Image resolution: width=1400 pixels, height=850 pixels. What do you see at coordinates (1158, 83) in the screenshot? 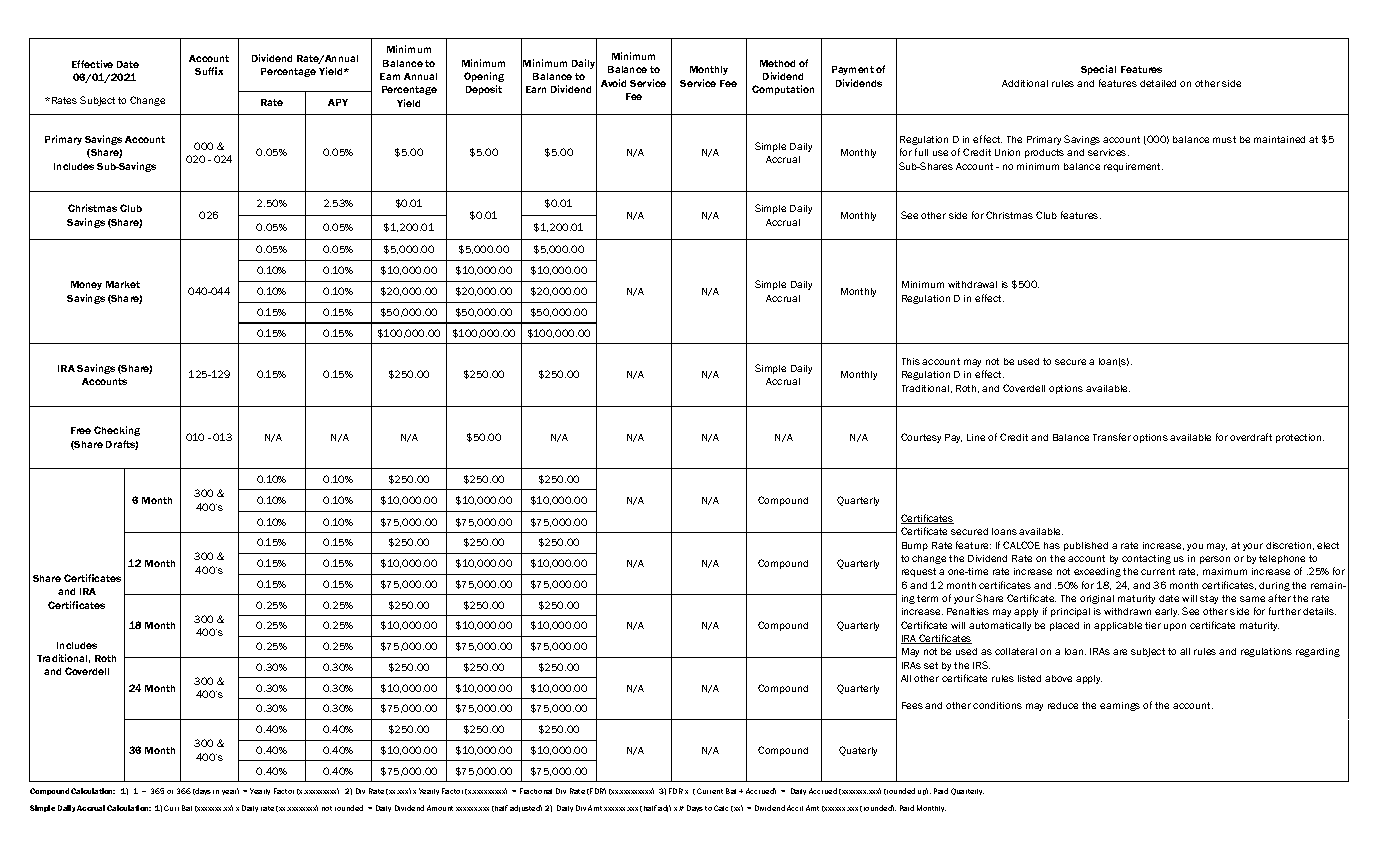
I see `detailed` at bounding box center [1158, 83].
